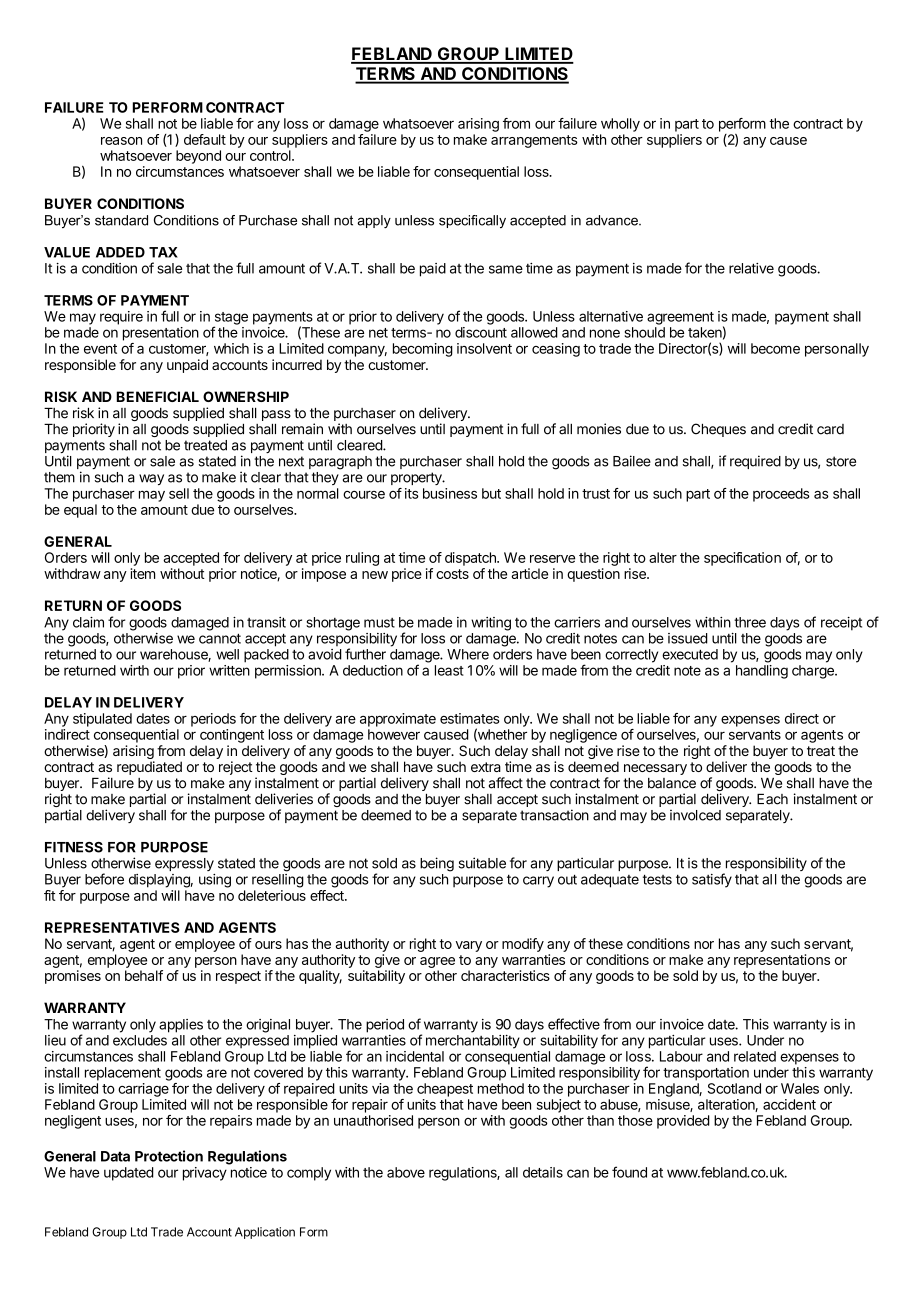 This document has height=1308, width=924. Describe the element at coordinates (102, 720) in the document. I see `stipulated` at that location.
